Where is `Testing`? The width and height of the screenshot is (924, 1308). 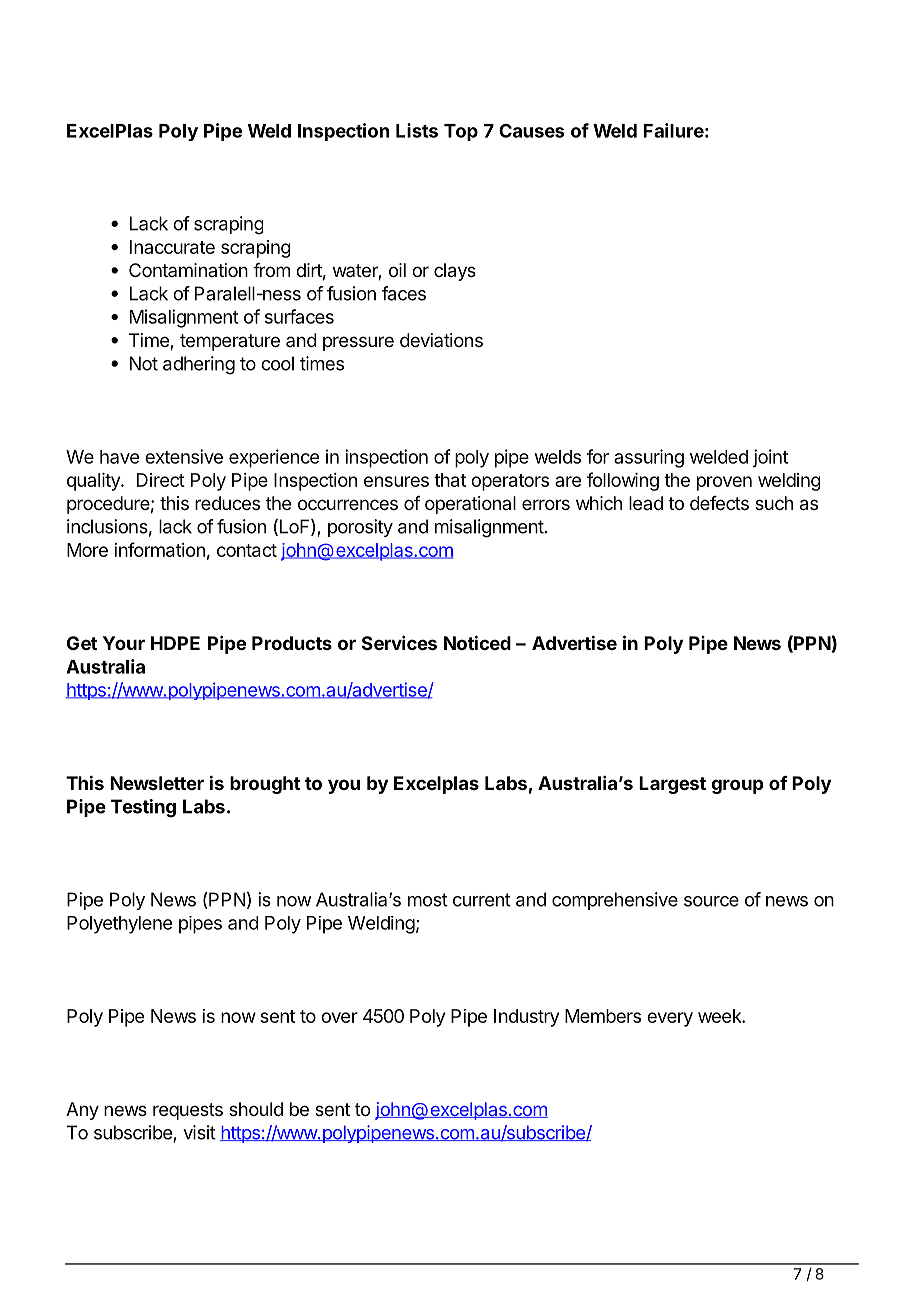 Testing is located at coordinates (143, 808).
